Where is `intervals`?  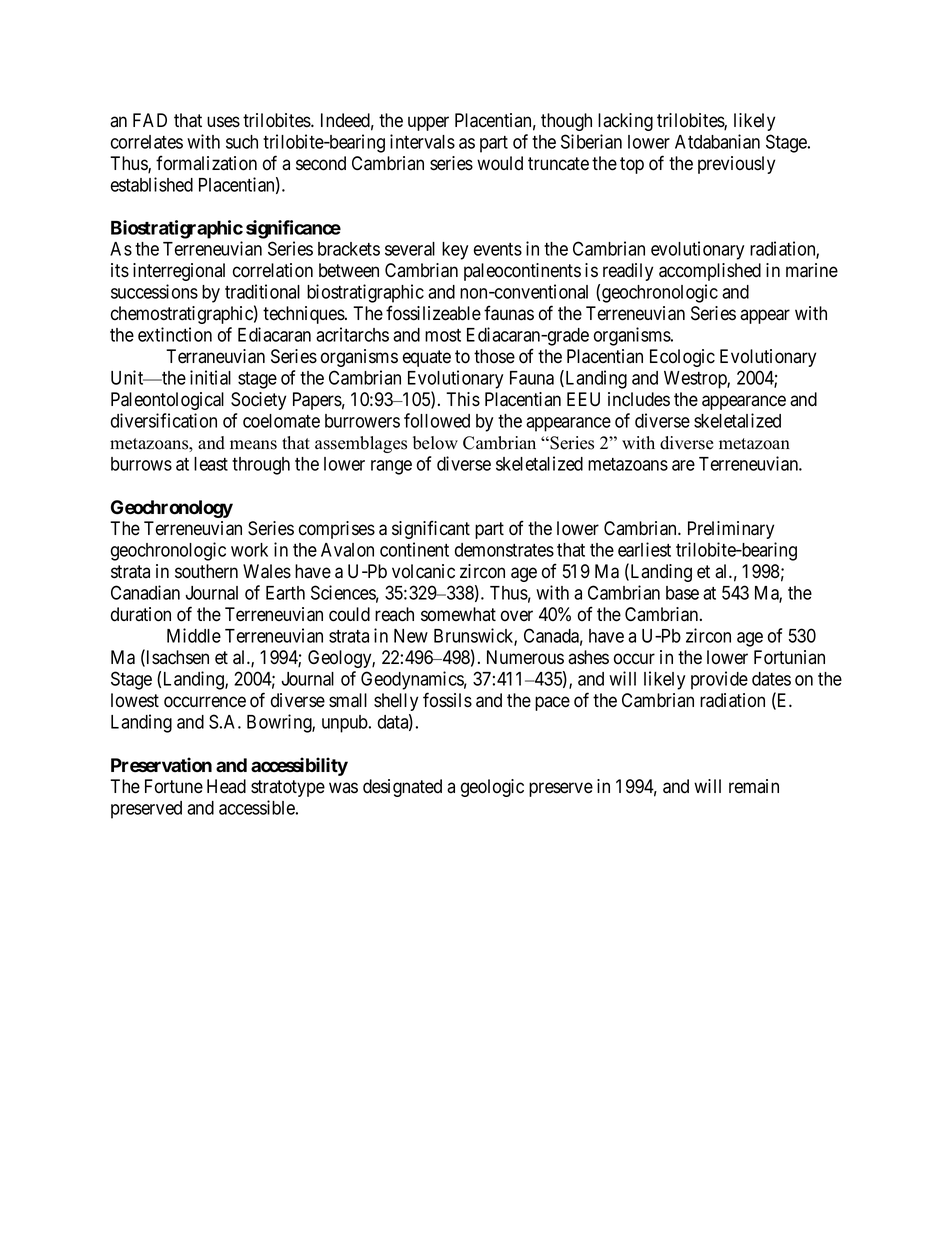
intervals is located at coordinates (422, 141).
